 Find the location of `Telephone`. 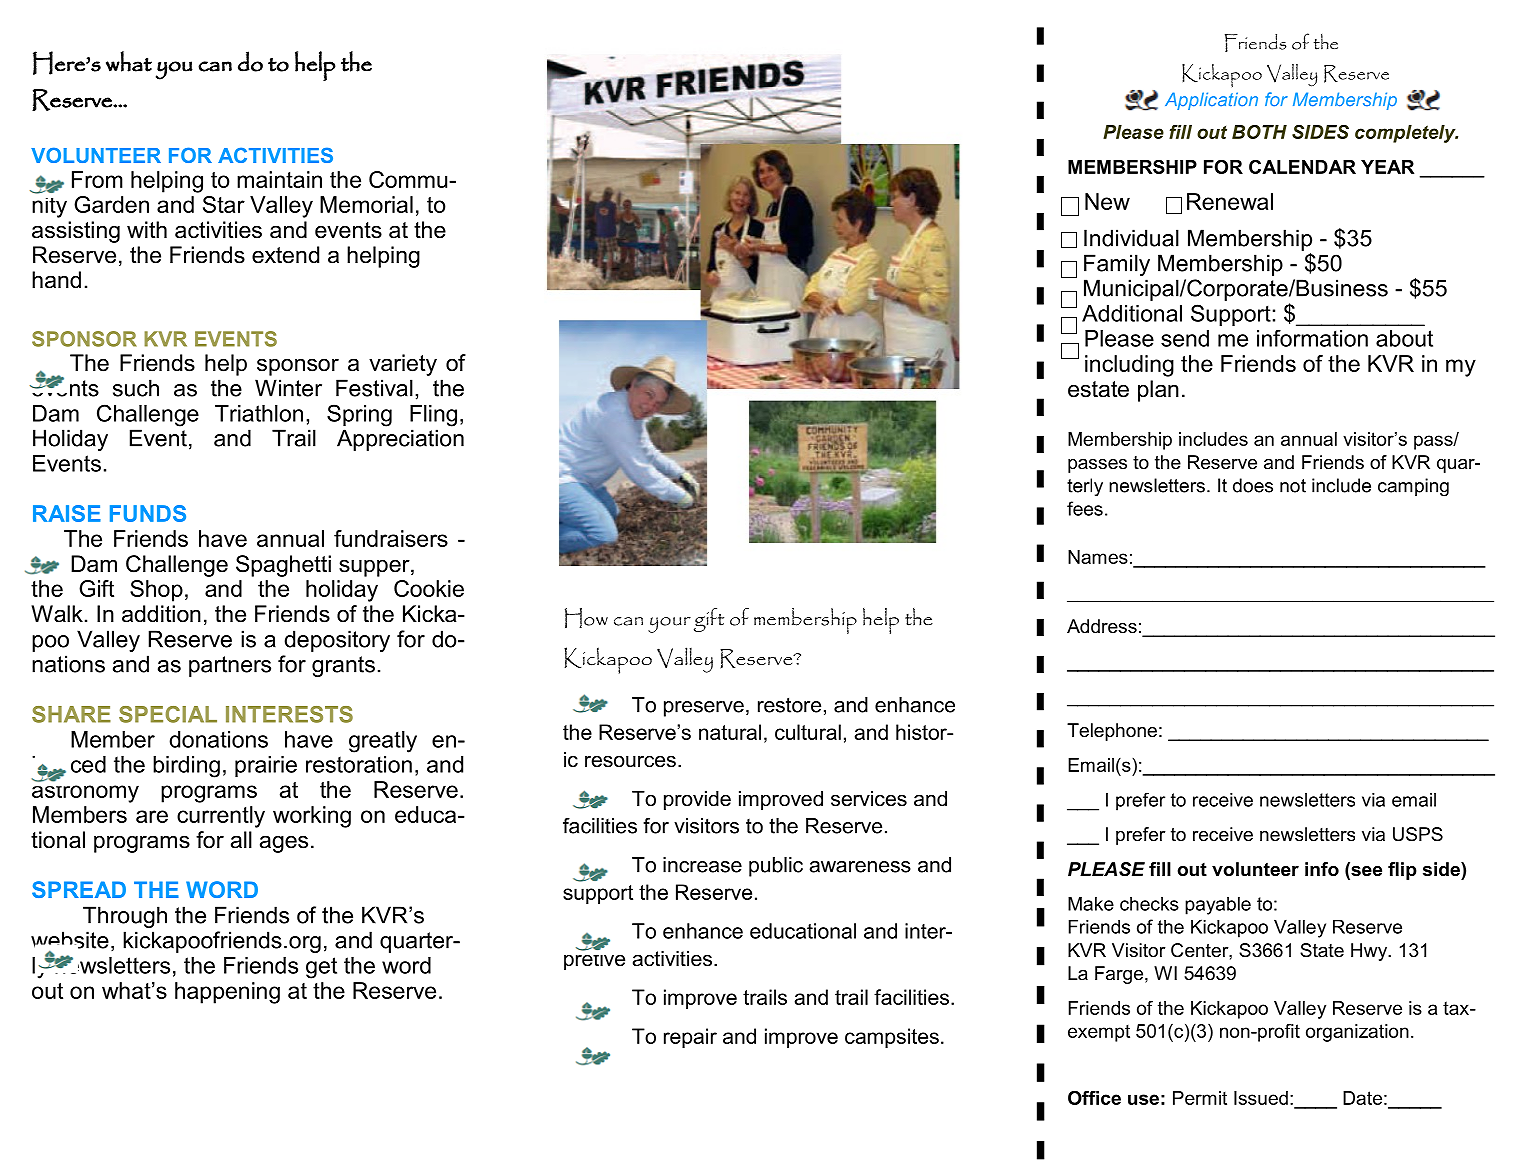

Telephone is located at coordinates (1112, 732).
